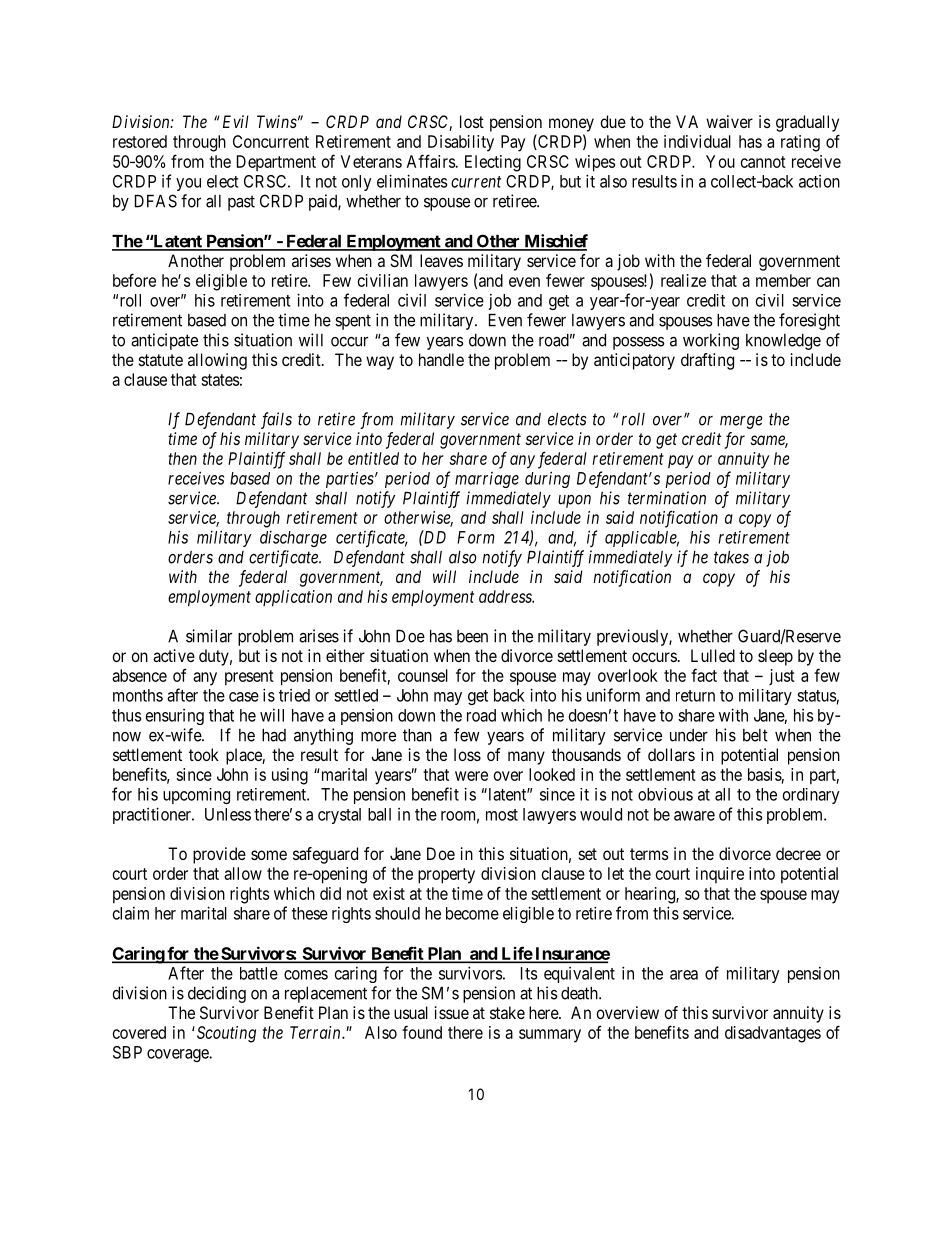 Image resolution: width=952 pixels, height=1233 pixels. I want to click on takes, so click(731, 557).
